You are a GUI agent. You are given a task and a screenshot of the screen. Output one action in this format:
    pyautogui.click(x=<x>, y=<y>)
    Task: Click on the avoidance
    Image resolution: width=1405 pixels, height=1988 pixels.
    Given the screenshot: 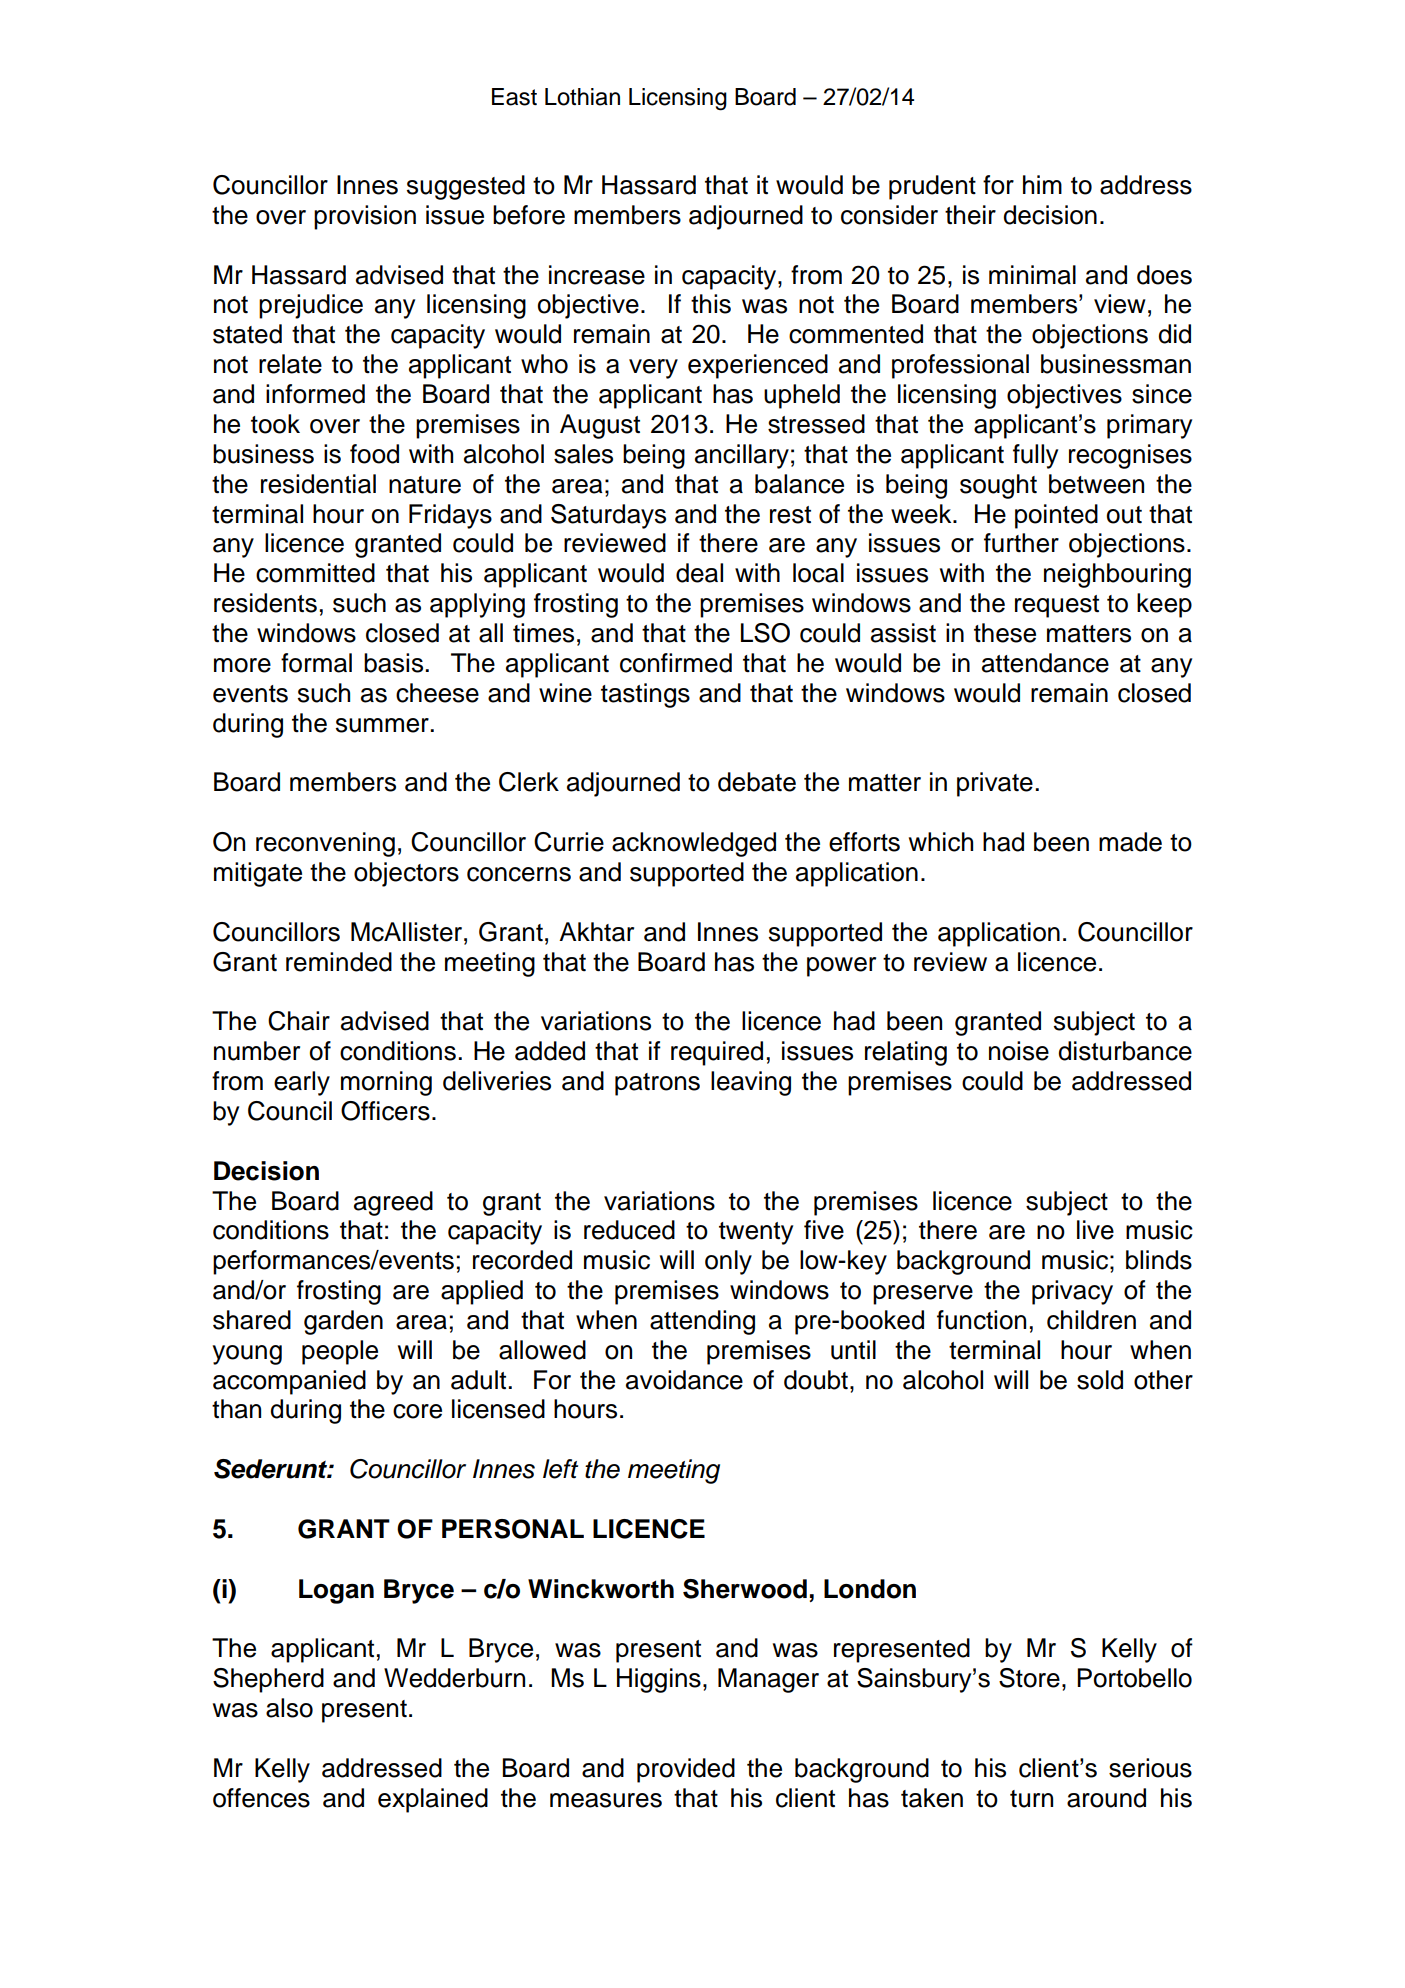 What is the action you would take?
    pyautogui.click(x=684, y=1380)
